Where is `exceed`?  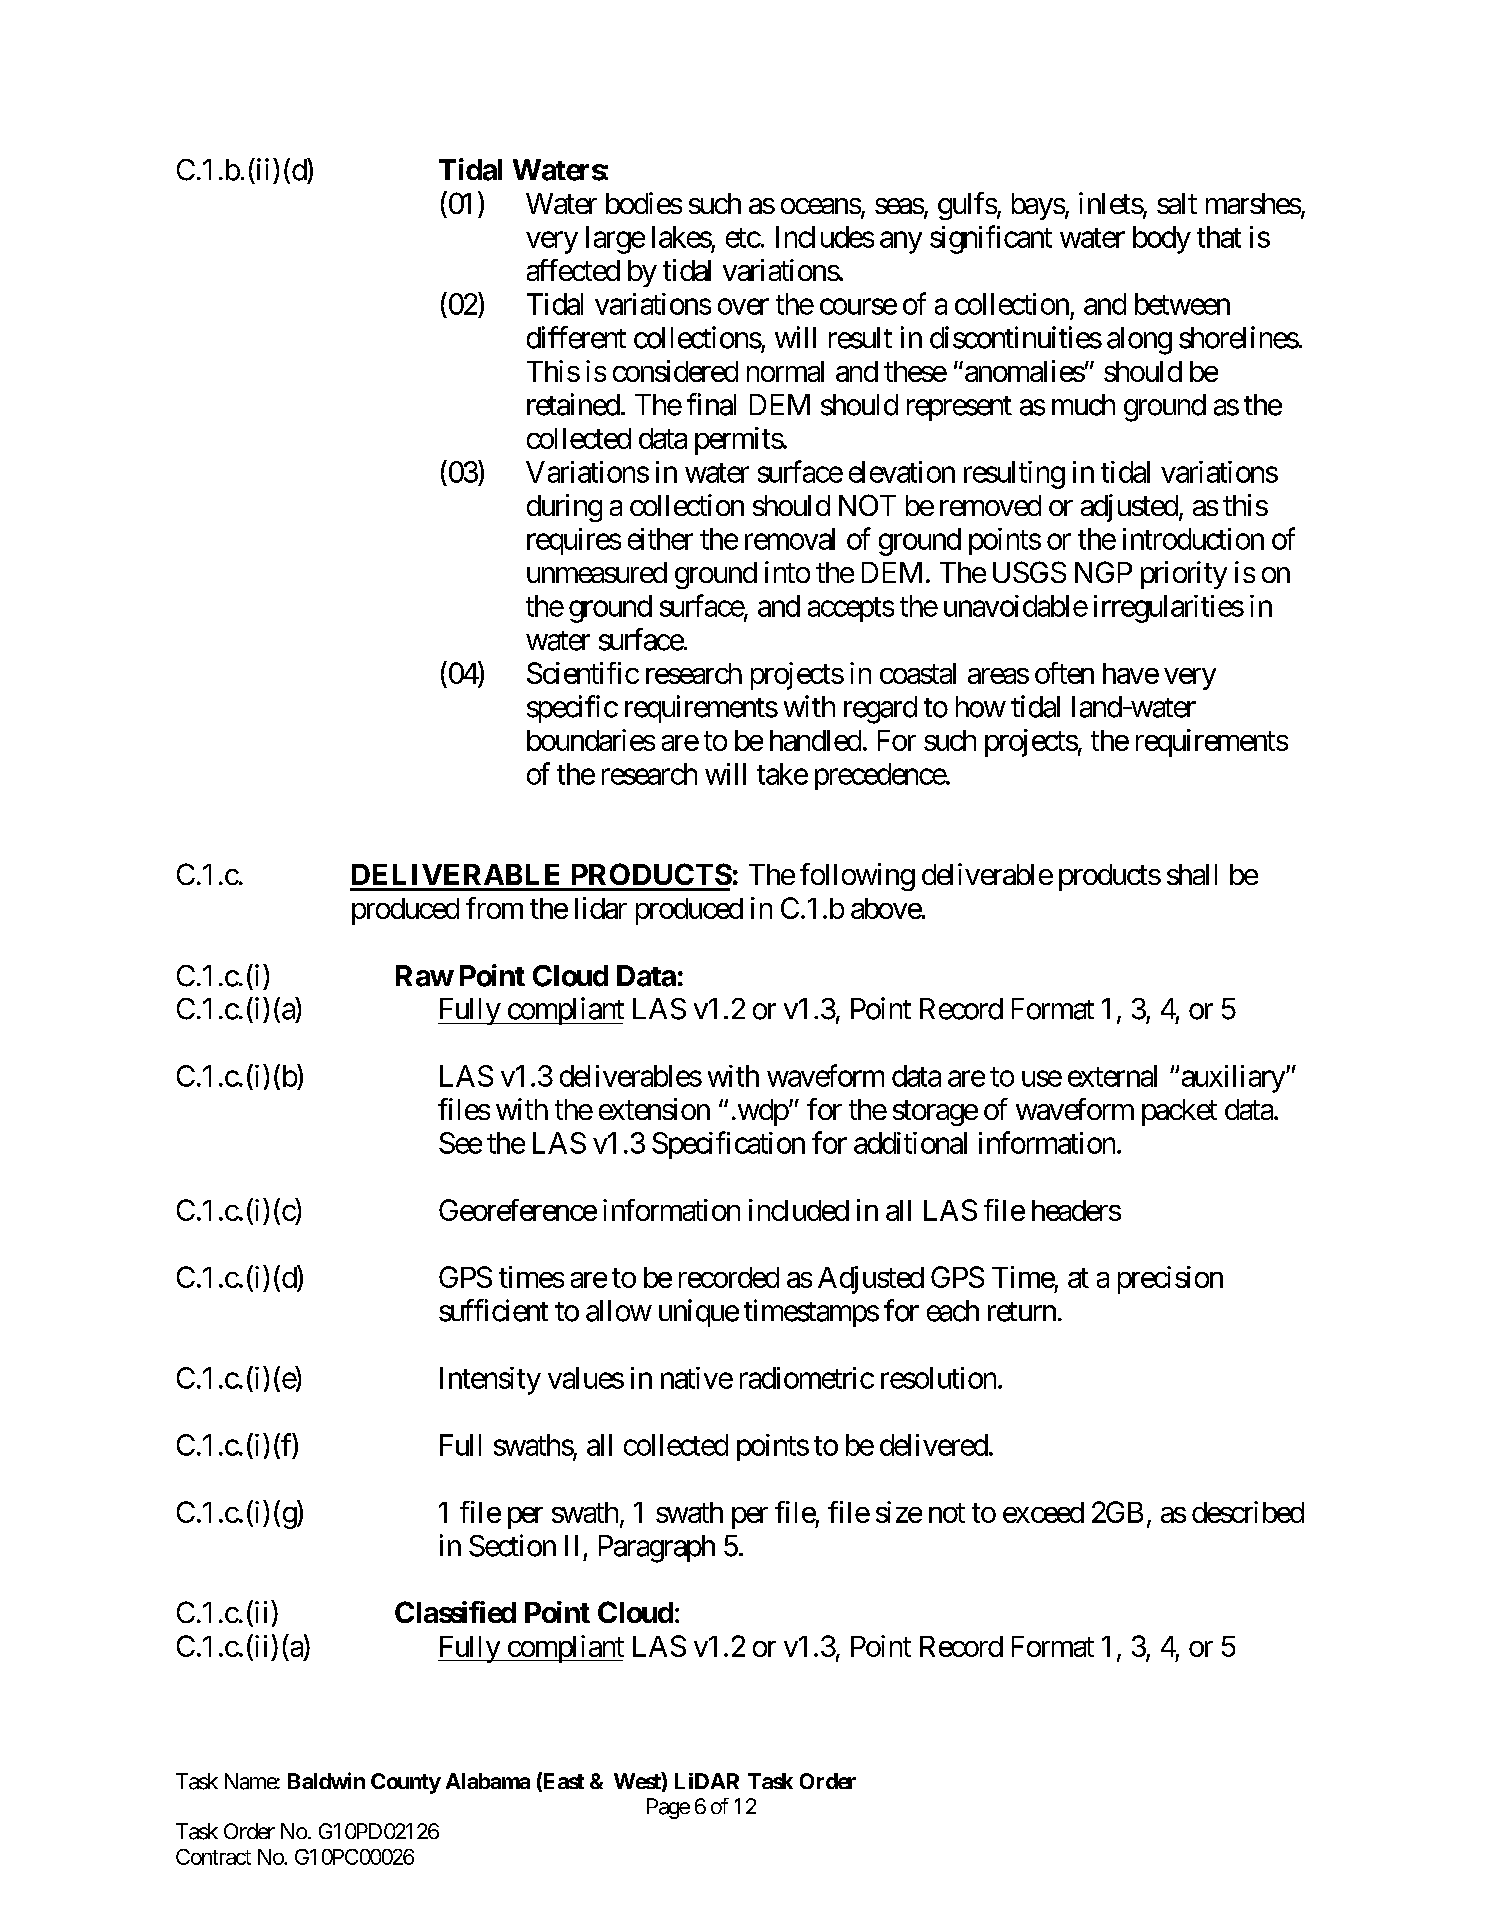 exceed is located at coordinates (1043, 1512).
